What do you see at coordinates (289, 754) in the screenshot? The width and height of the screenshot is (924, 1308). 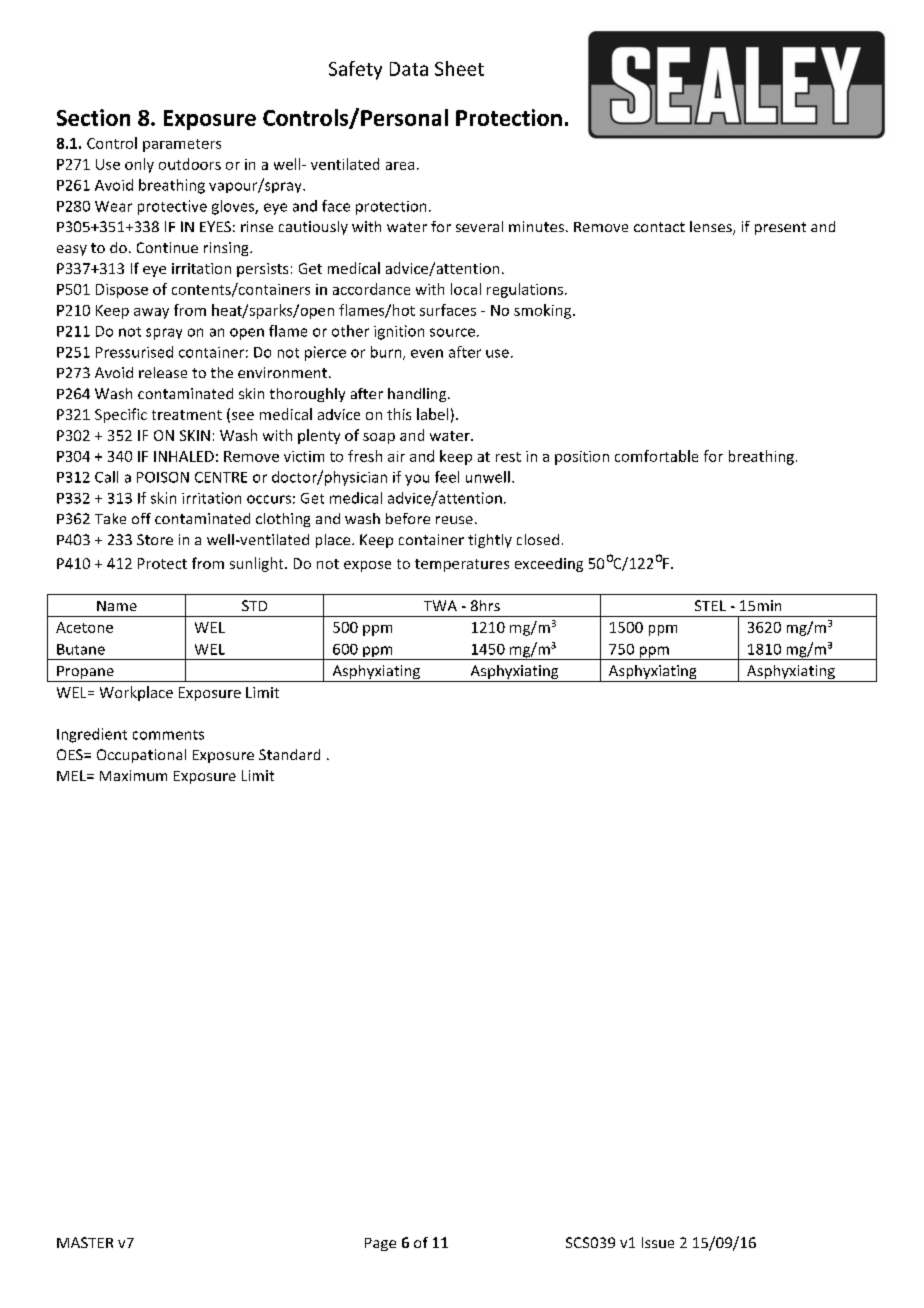 I see `Standard` at bounding box center [289, 754].
